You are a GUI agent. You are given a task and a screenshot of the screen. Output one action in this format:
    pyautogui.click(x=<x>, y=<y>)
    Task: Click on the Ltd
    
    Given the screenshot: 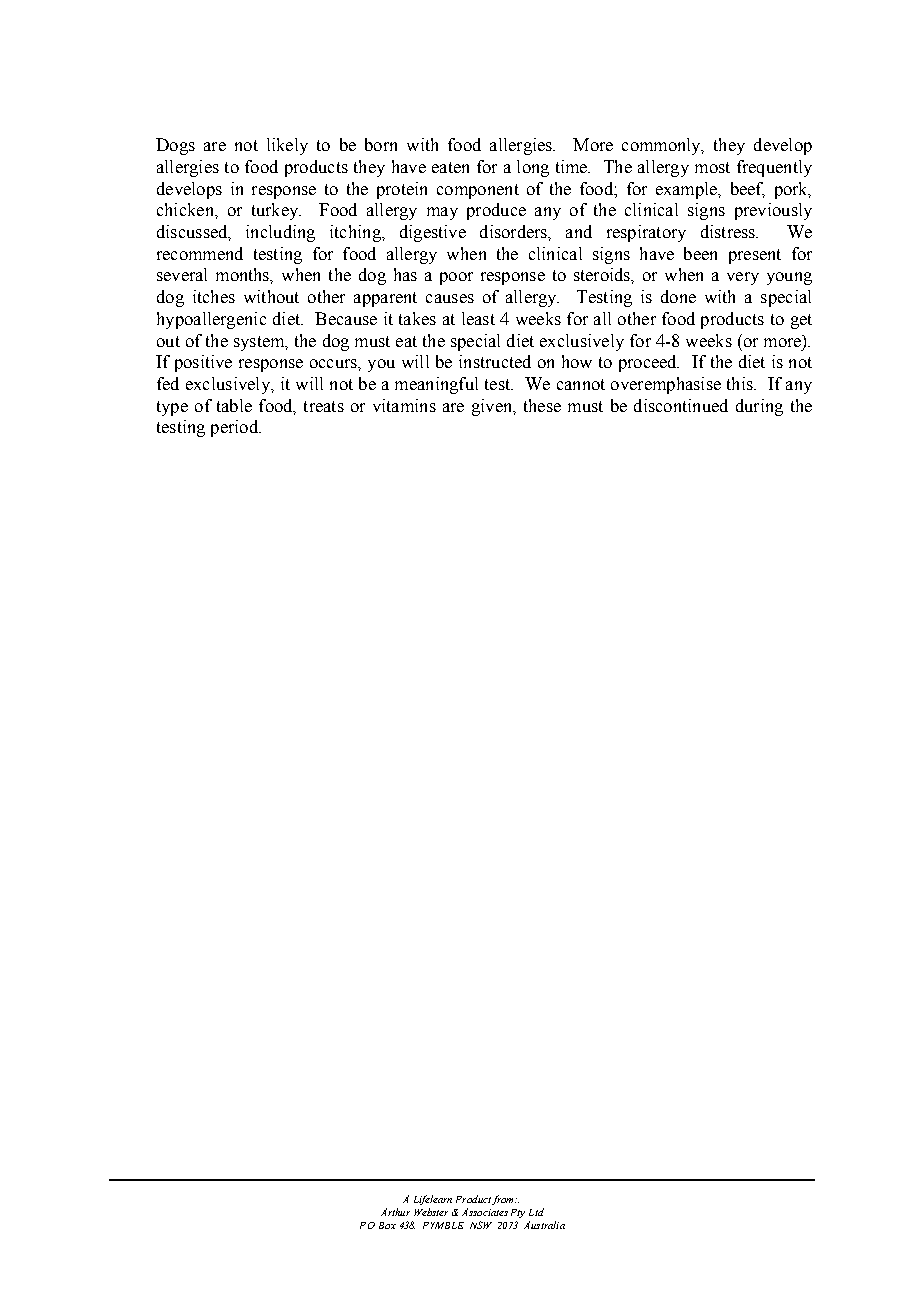 What is the action you would take?
    pyautogui.click(x=536, y=1212)
